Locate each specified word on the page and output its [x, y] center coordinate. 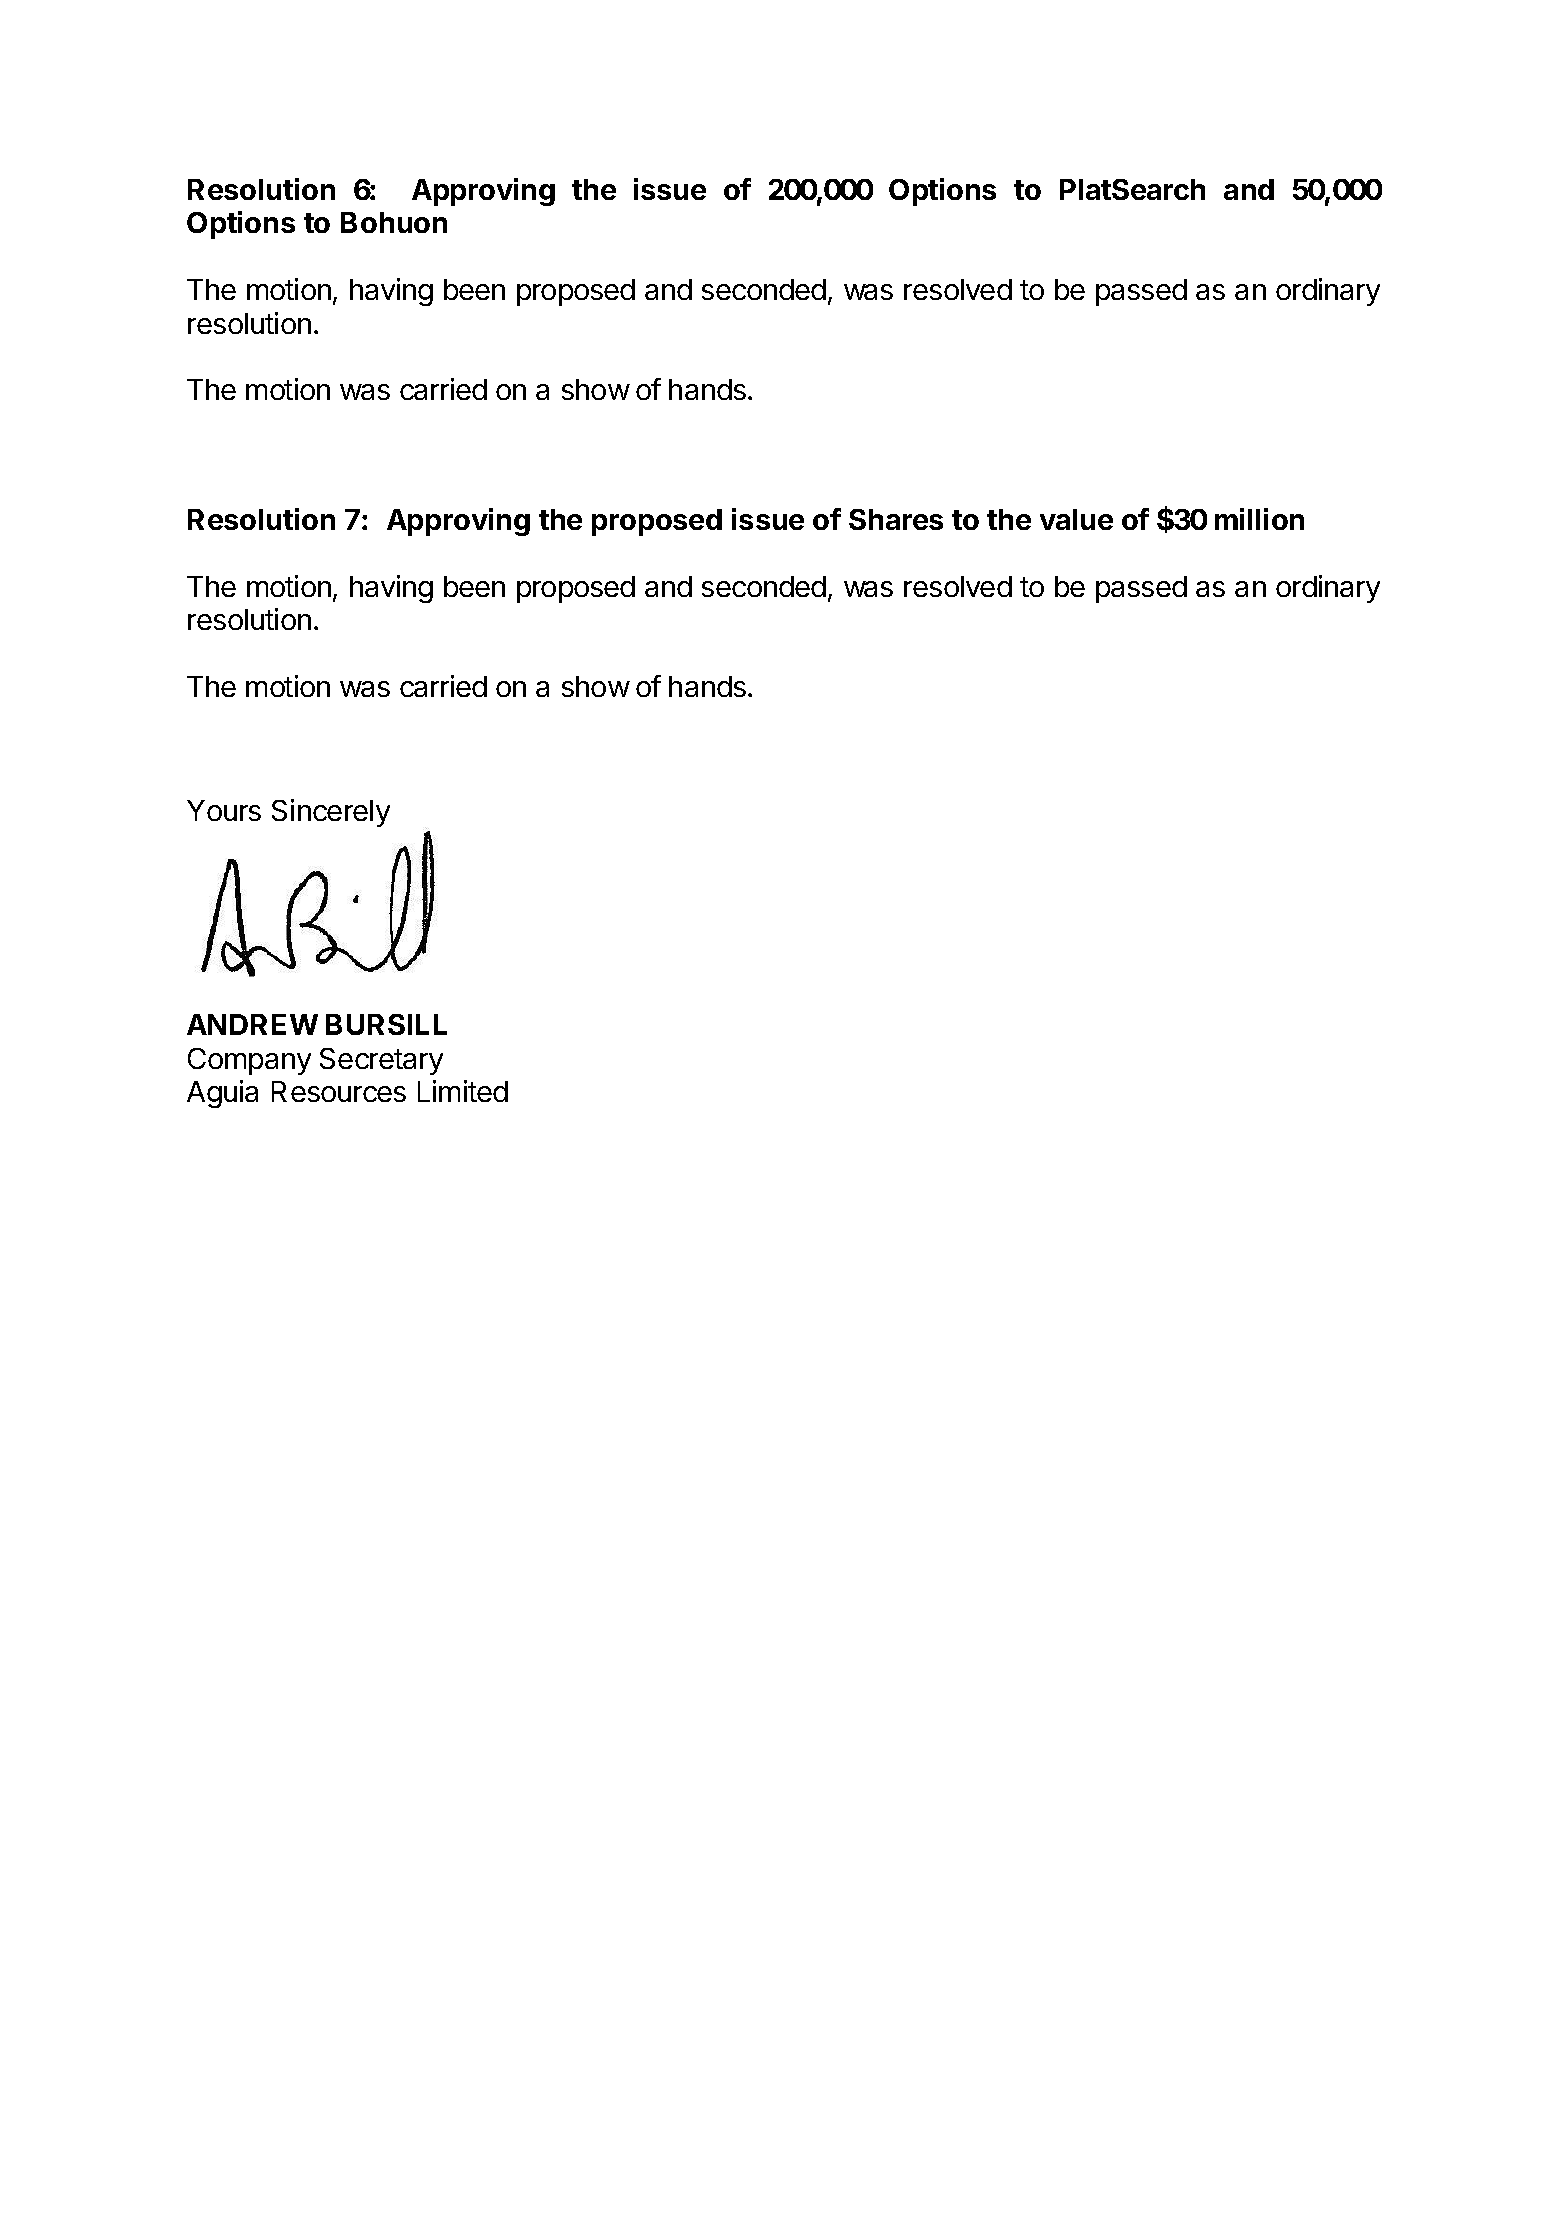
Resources [339, 1091]
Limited [463, 1091]
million [1259, 519]
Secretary [381, 1061]
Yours [224, 810]
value [1076, 519]
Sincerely [331, 813]
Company [249, 1061]
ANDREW [252, 1024]
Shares [896, 519]
